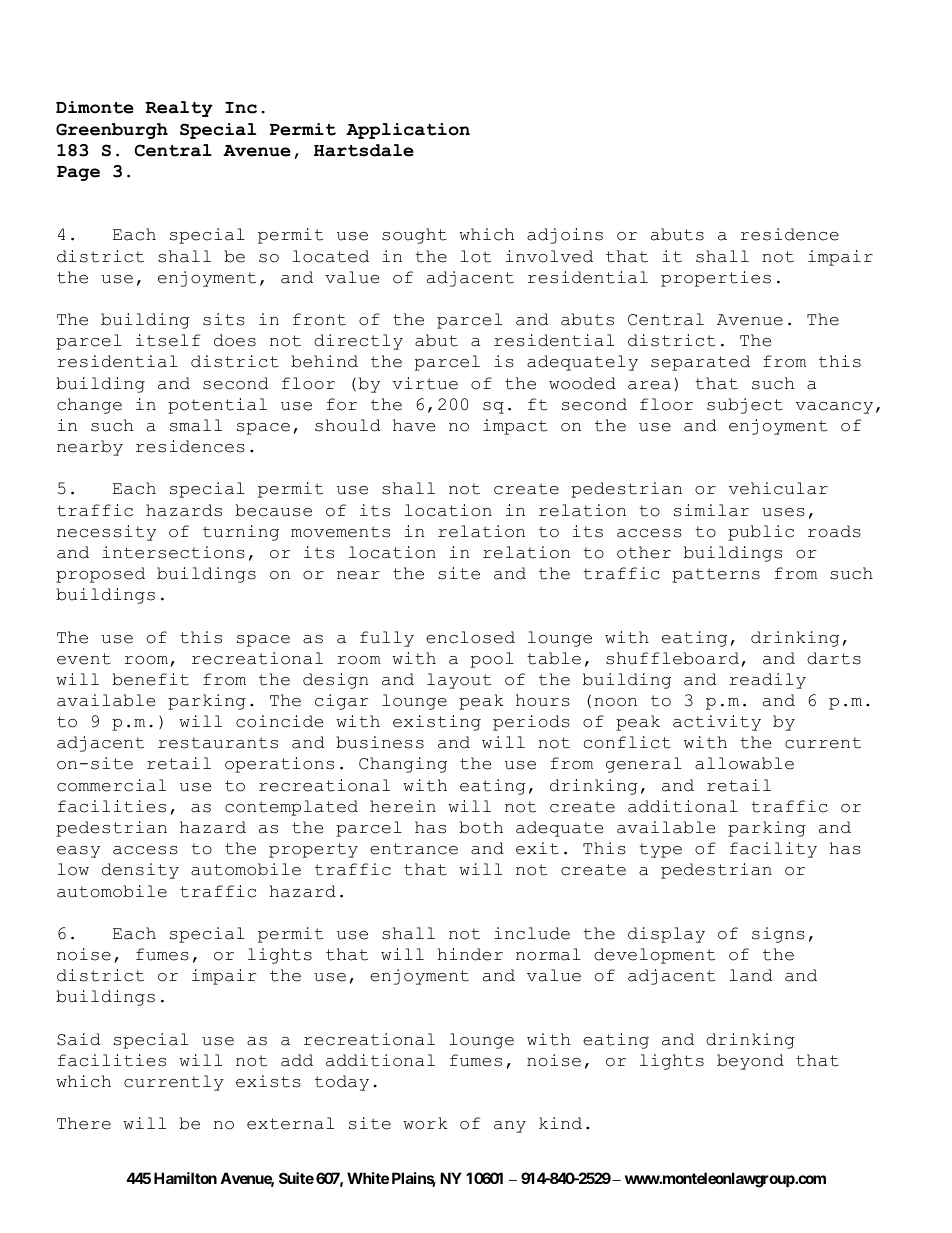  Describe the element at coordinates (150, 679) in the image. I see `benefit` at that location.
